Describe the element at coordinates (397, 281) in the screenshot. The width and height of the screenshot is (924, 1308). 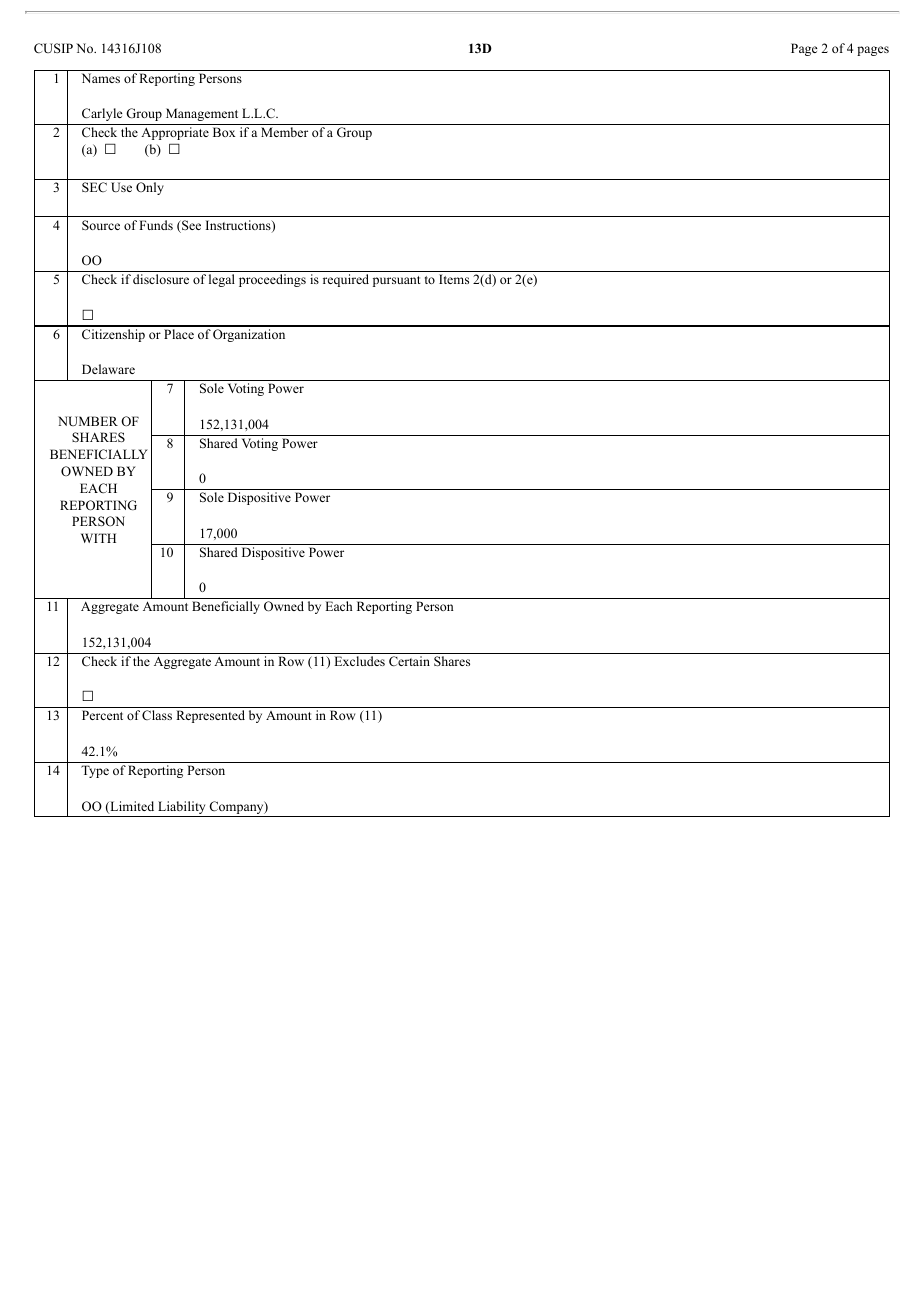
I see `pursuant` at that location.
